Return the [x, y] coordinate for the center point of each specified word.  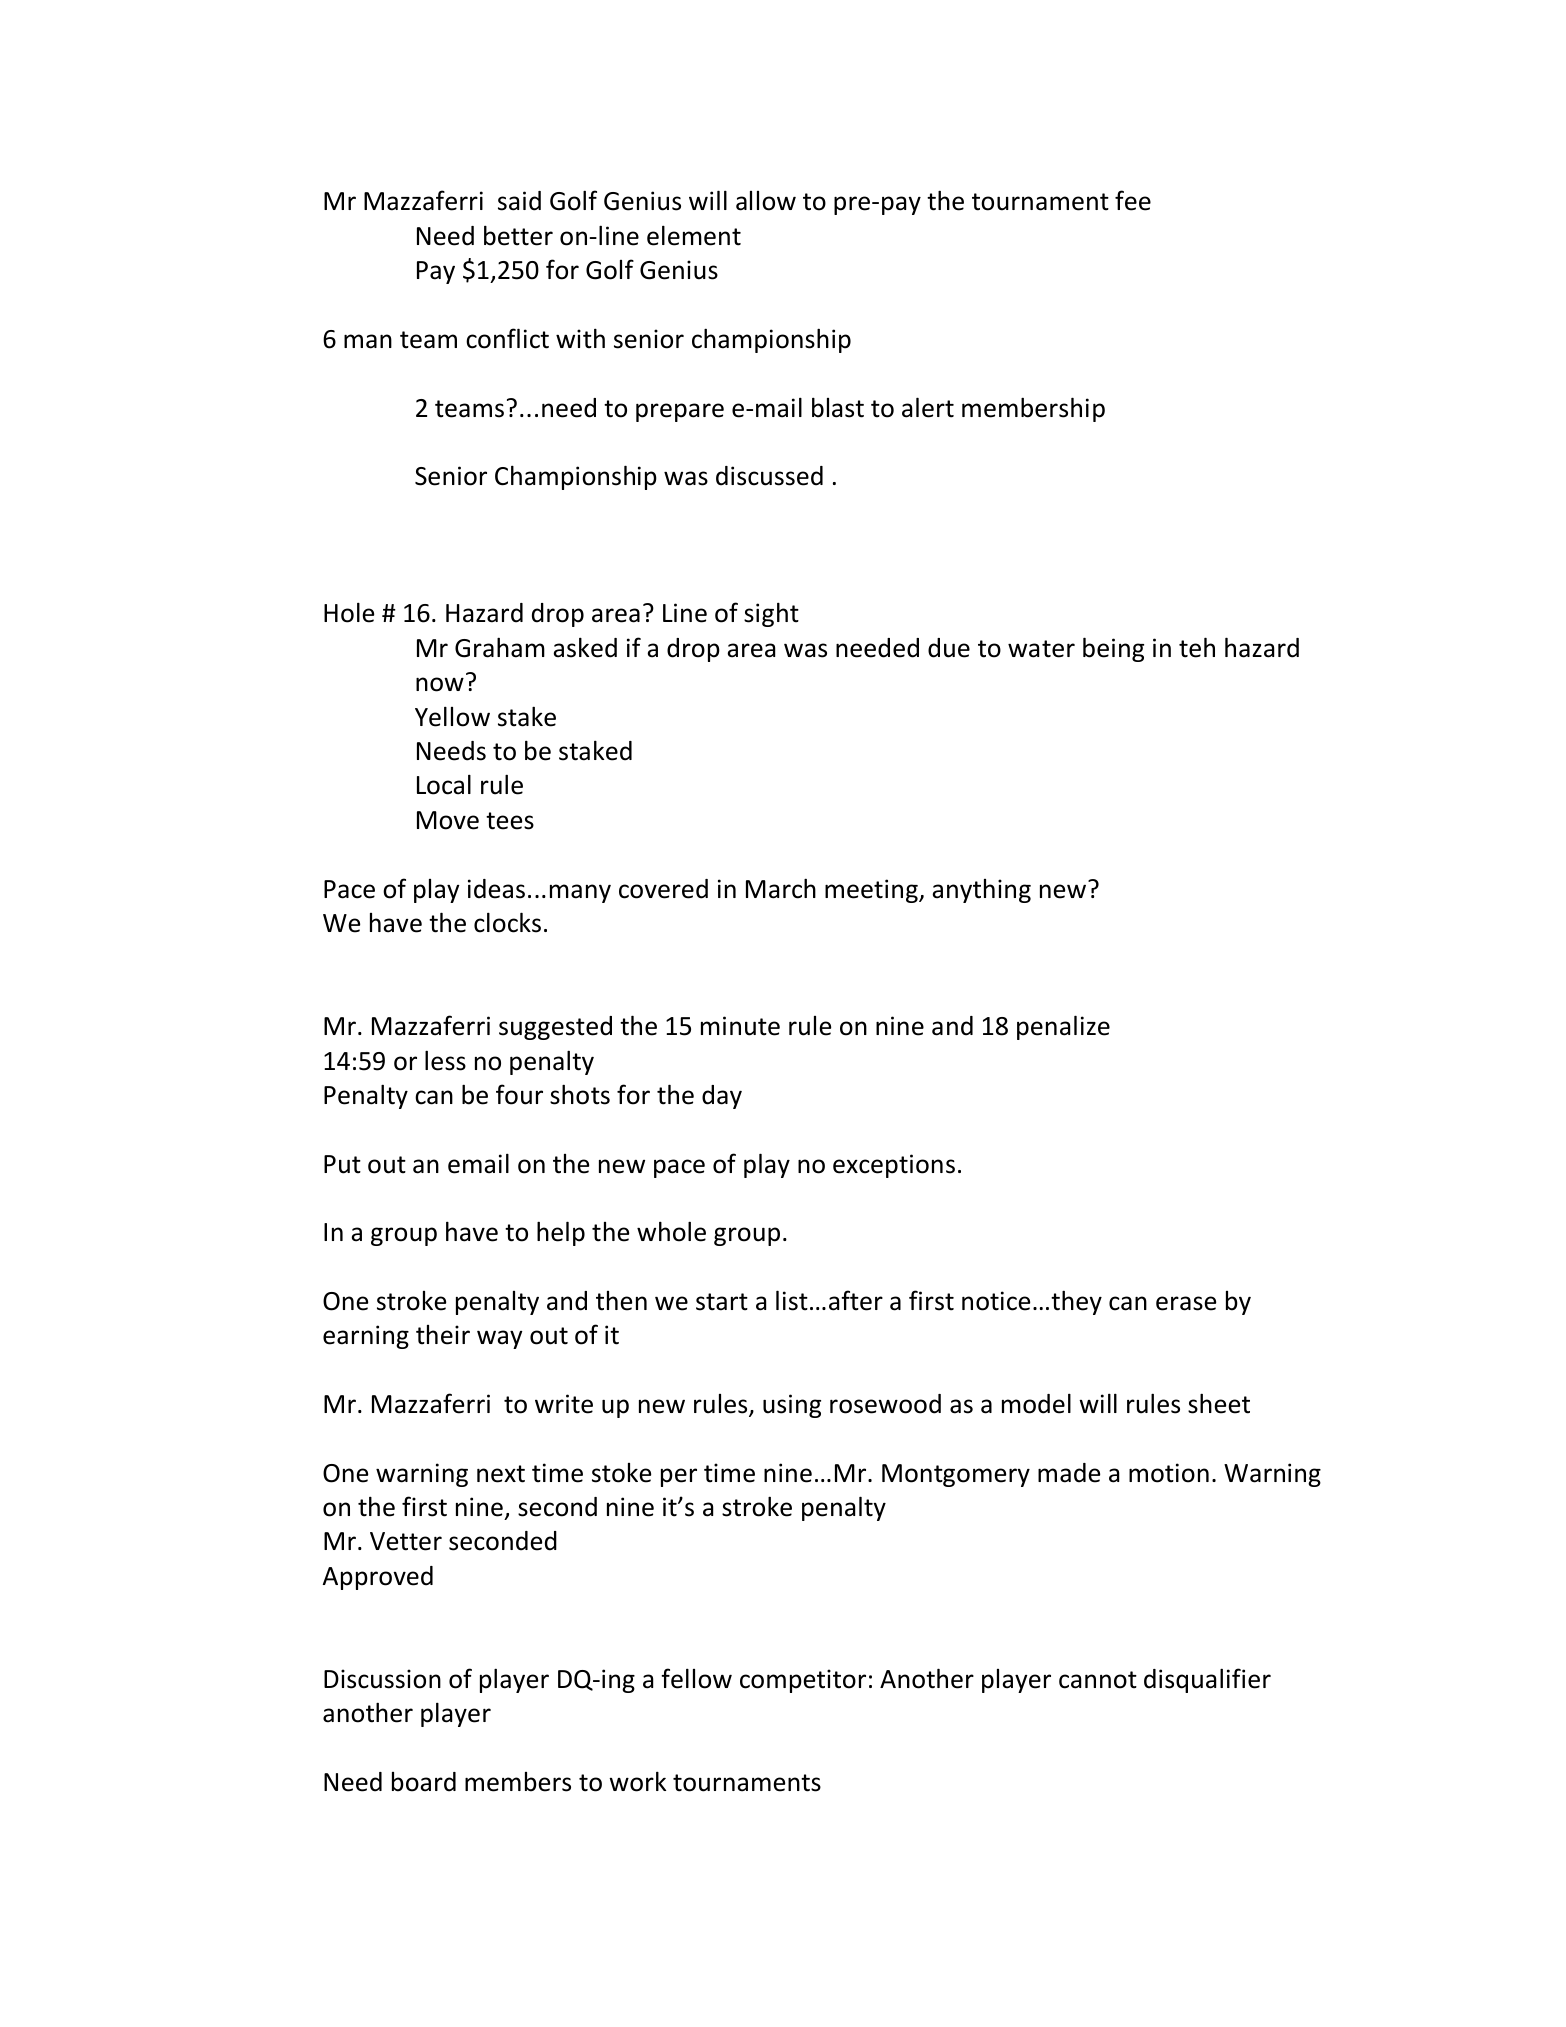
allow [766, 201]
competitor [803, 1681]
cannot [1098, 1680]
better [518, 235]
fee [1133, 200]
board [424, 1782]
